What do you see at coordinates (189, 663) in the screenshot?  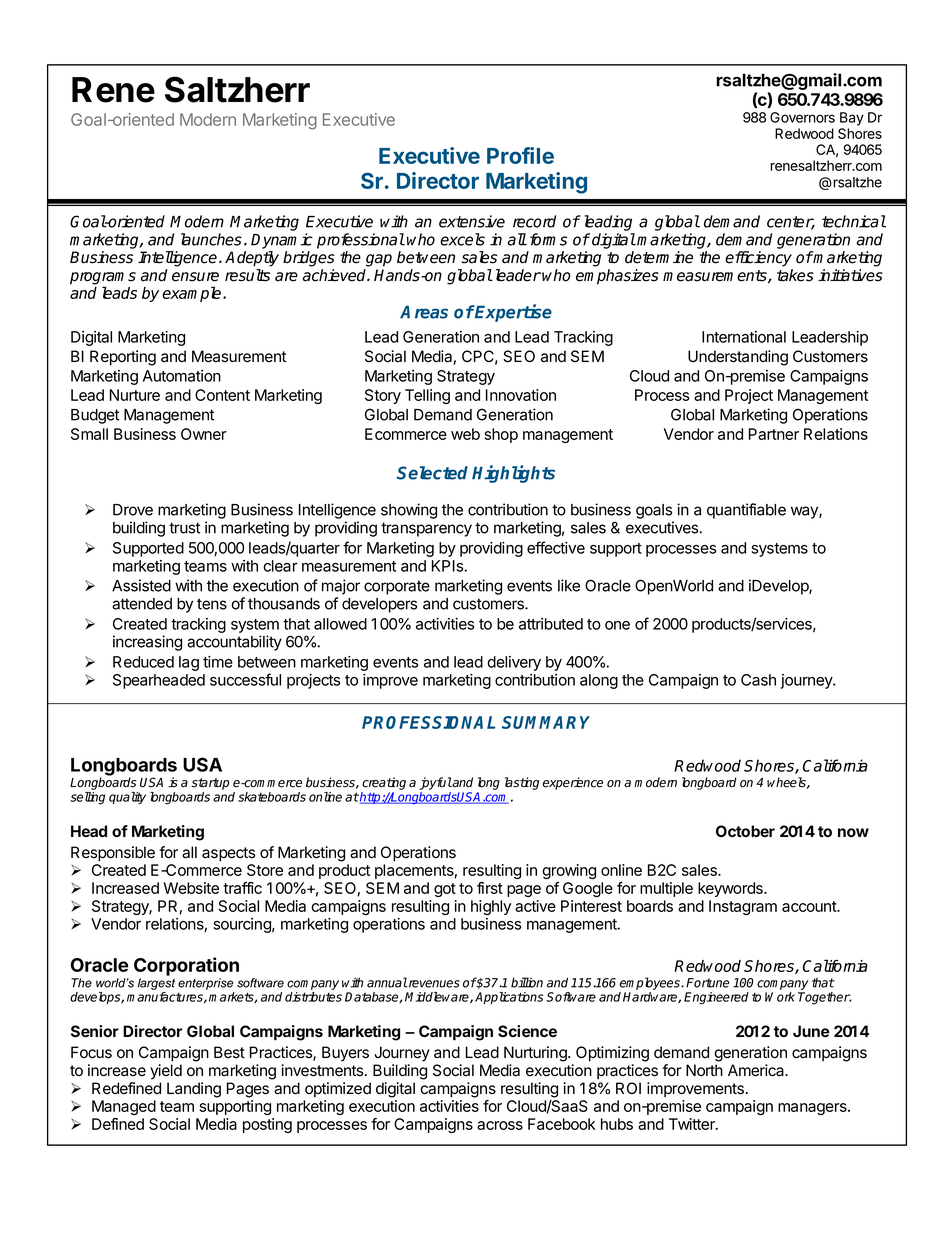 I see `lag` at bounding box center [189, 663].
